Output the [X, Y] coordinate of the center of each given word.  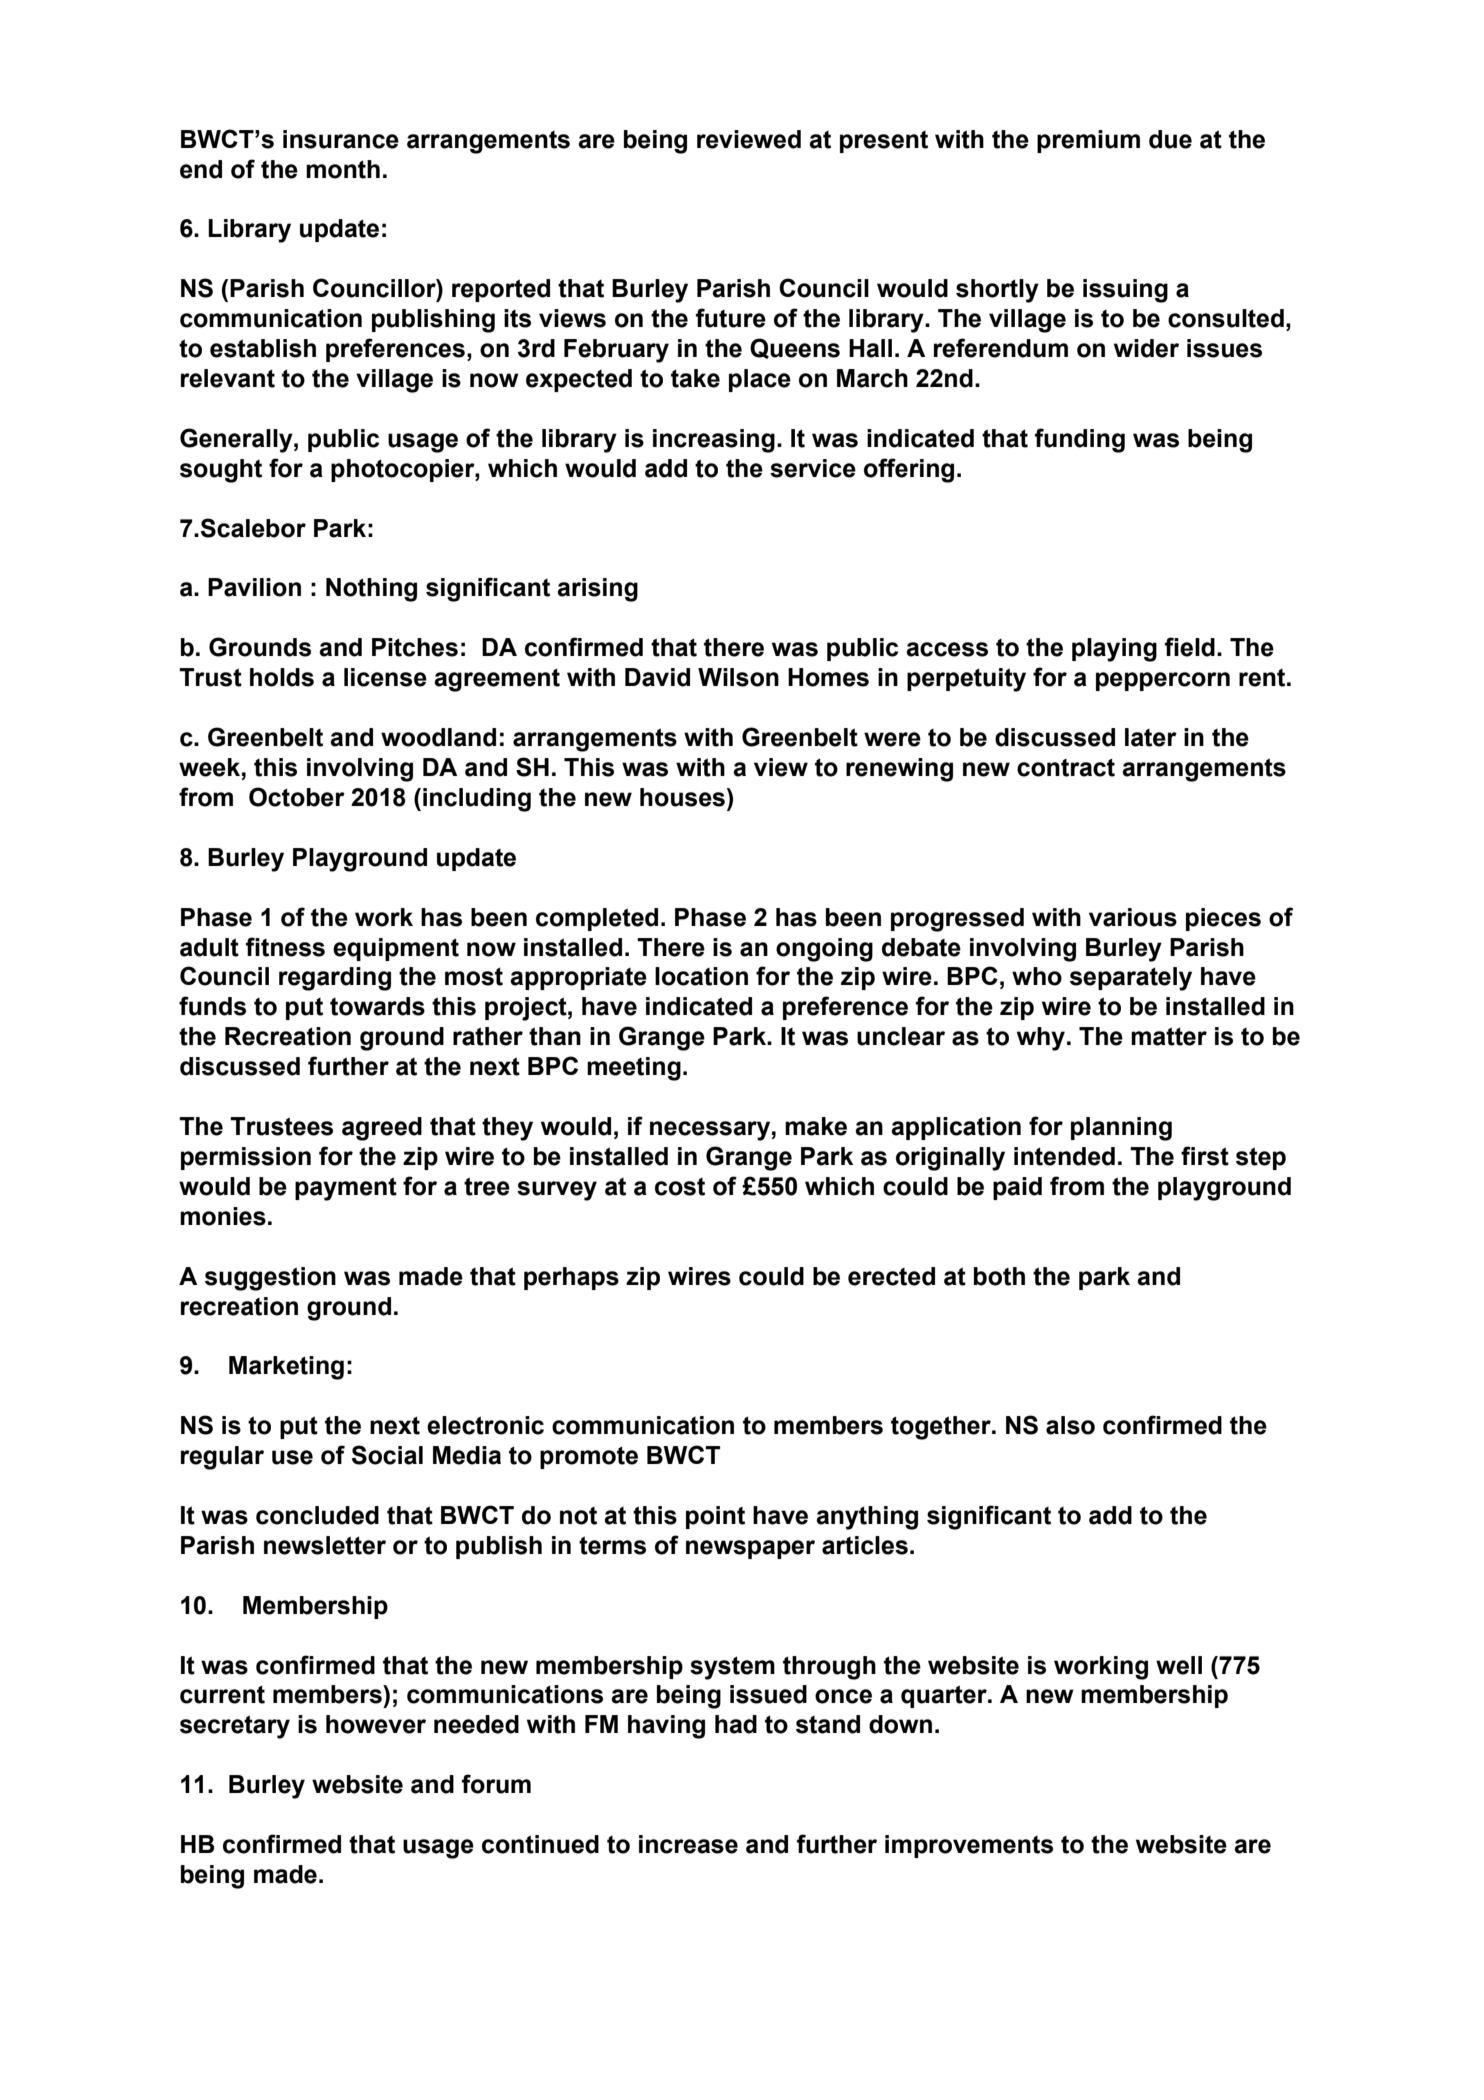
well [1179, 1665]
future [731, 318]
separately [1131, 979]
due [1170, 139]
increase [688, 1844]
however [376, 1724]
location [701, 976]
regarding [335, 979]
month [343, 169]
